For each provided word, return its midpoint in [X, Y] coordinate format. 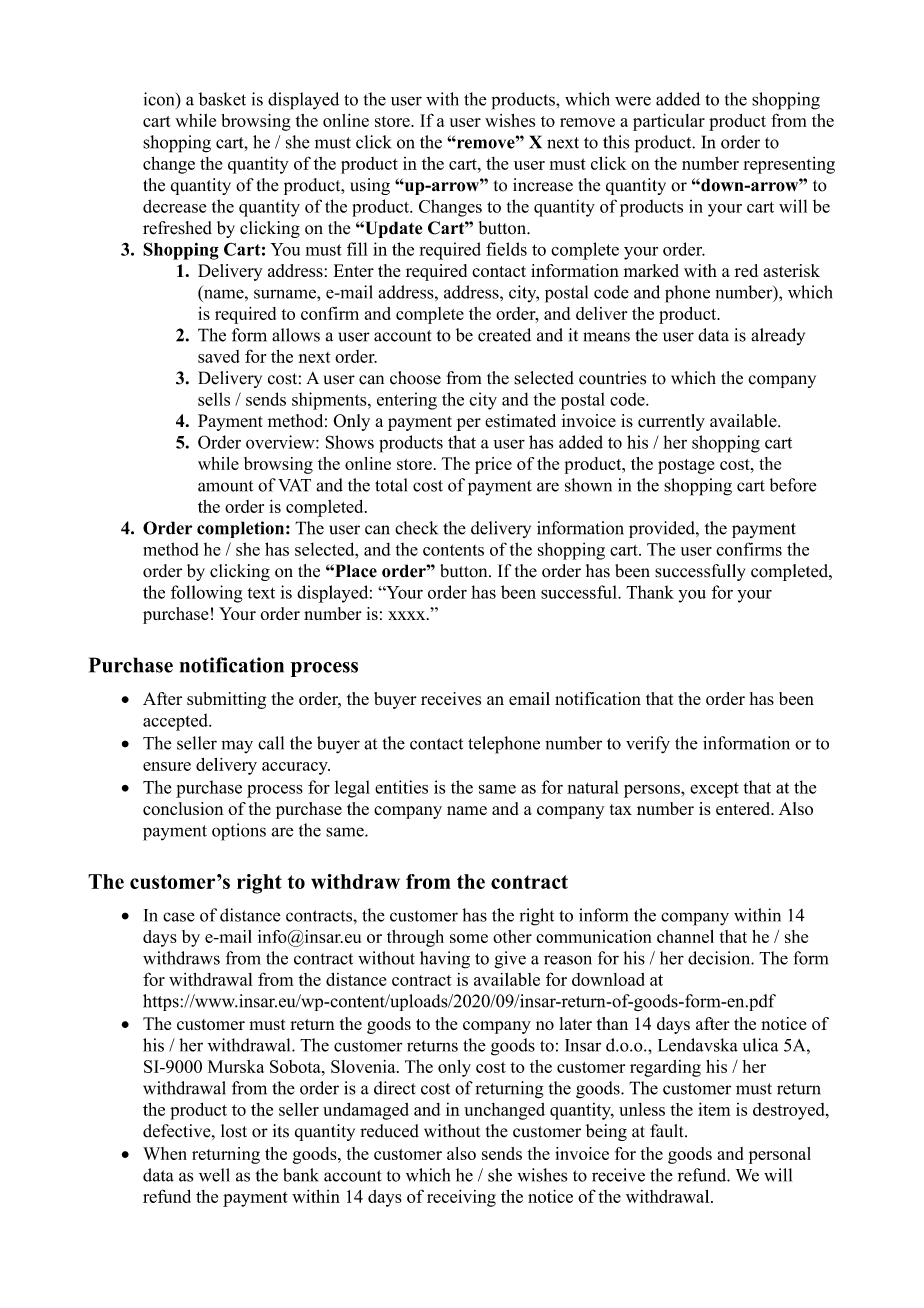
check [416, 528]
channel [685, 936]
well [214, 1175]
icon [160, 99]
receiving [461, 1198]
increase [543, 185]
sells [214, 399]
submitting [226, 700]
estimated [520, 421]
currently [671, 422]
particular [669, 122]
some [469, 938]
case [179, 917]
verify [648, 745]
